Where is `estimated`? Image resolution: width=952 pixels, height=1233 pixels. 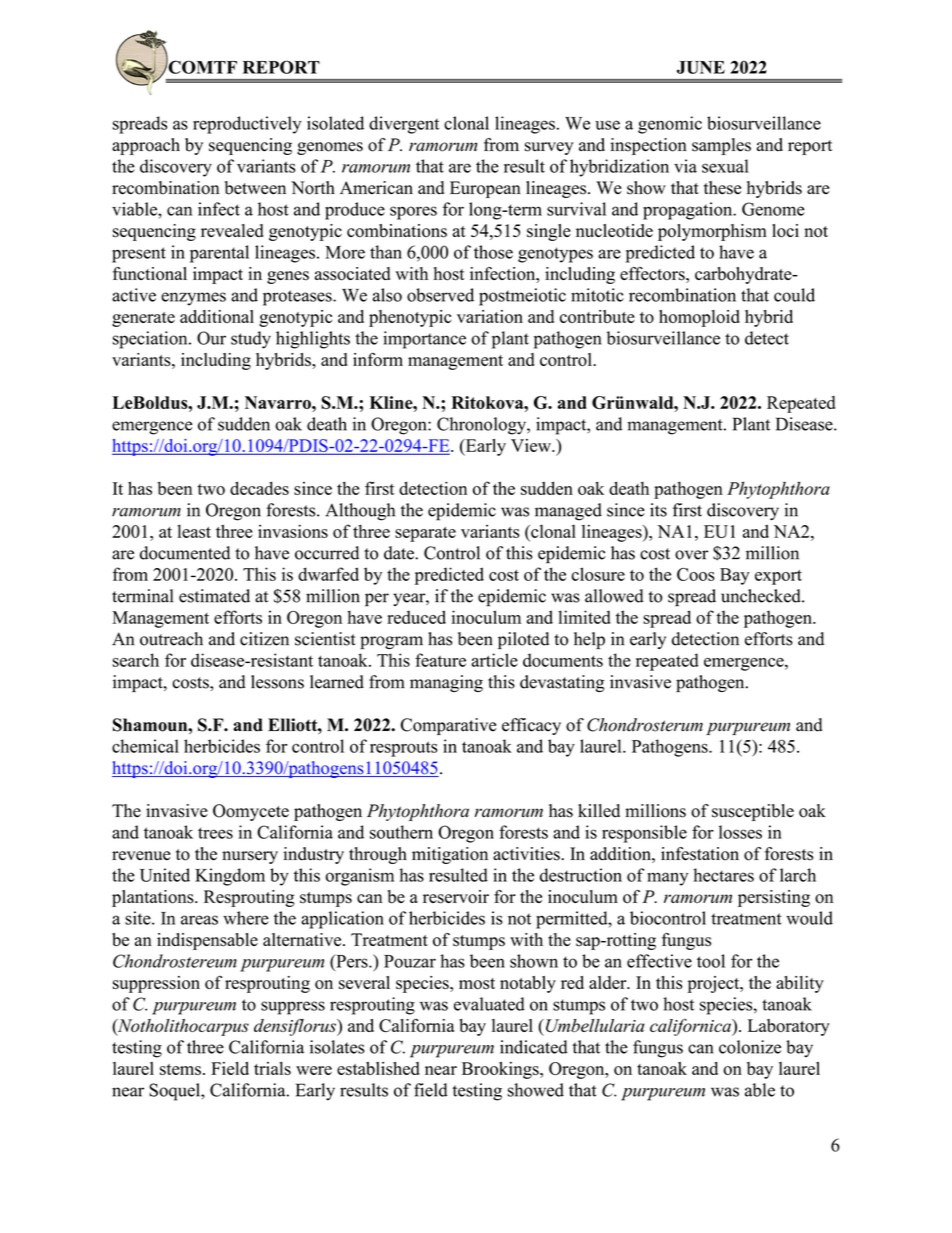 estimated is located at coordinates (214, 596).
